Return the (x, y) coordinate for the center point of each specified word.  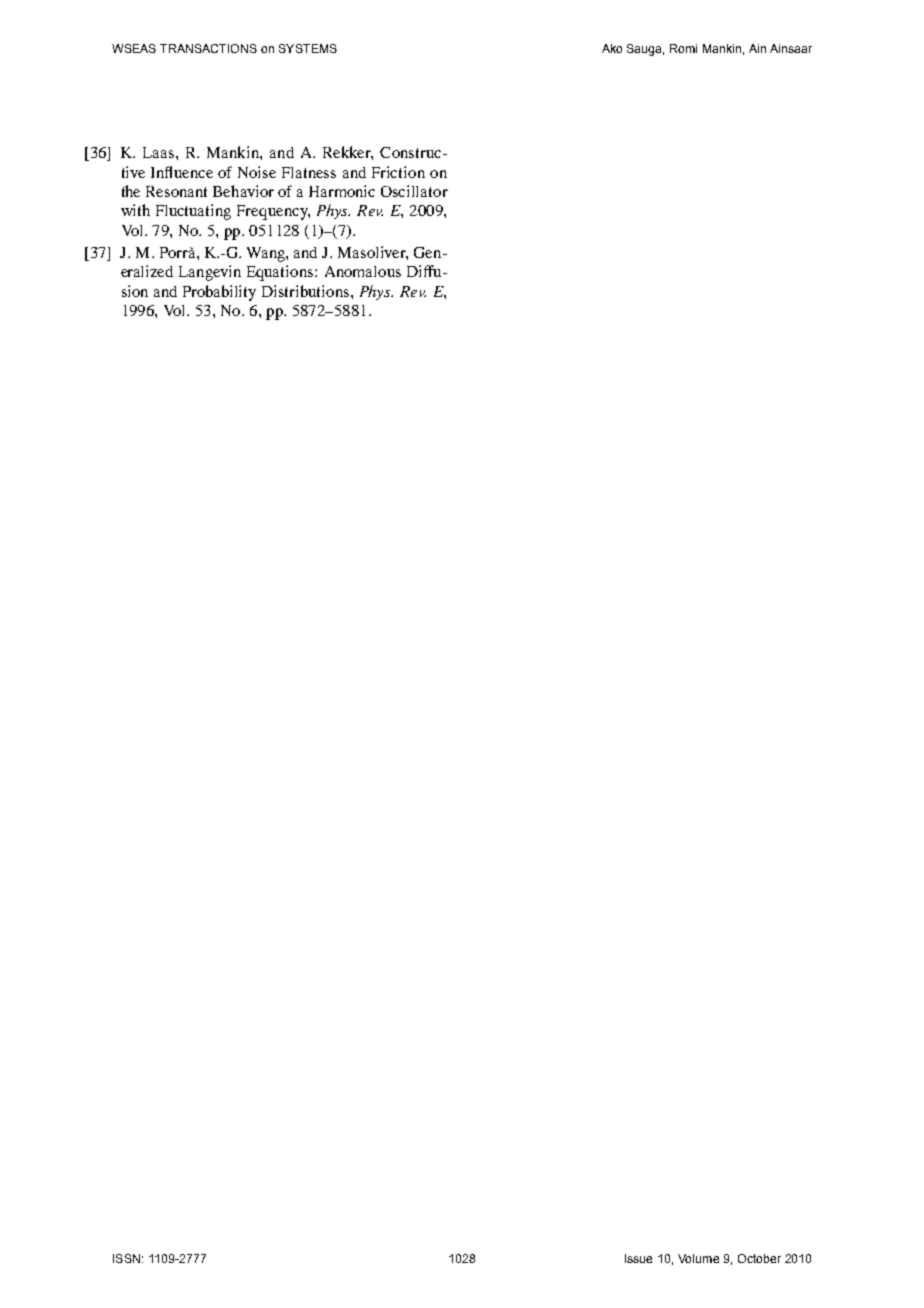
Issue (638, 1258)
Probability (219, 293)
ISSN (126, 1258)
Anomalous (363, 271)
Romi (683, 48)
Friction (398, 172)
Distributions (307, 291)
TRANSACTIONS (208, 48)
